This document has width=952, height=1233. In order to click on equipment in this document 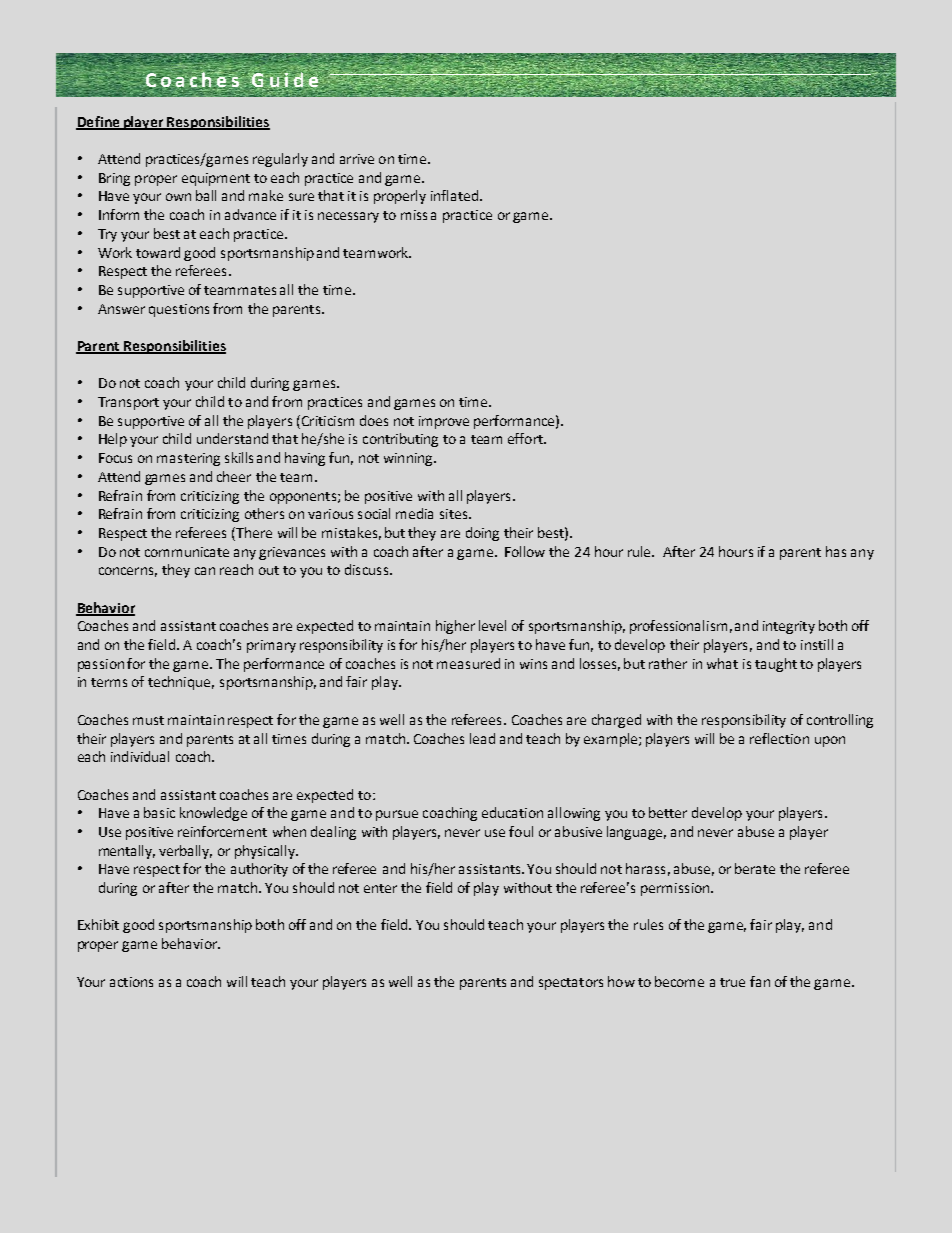, I will do `click(216, 179)`.
